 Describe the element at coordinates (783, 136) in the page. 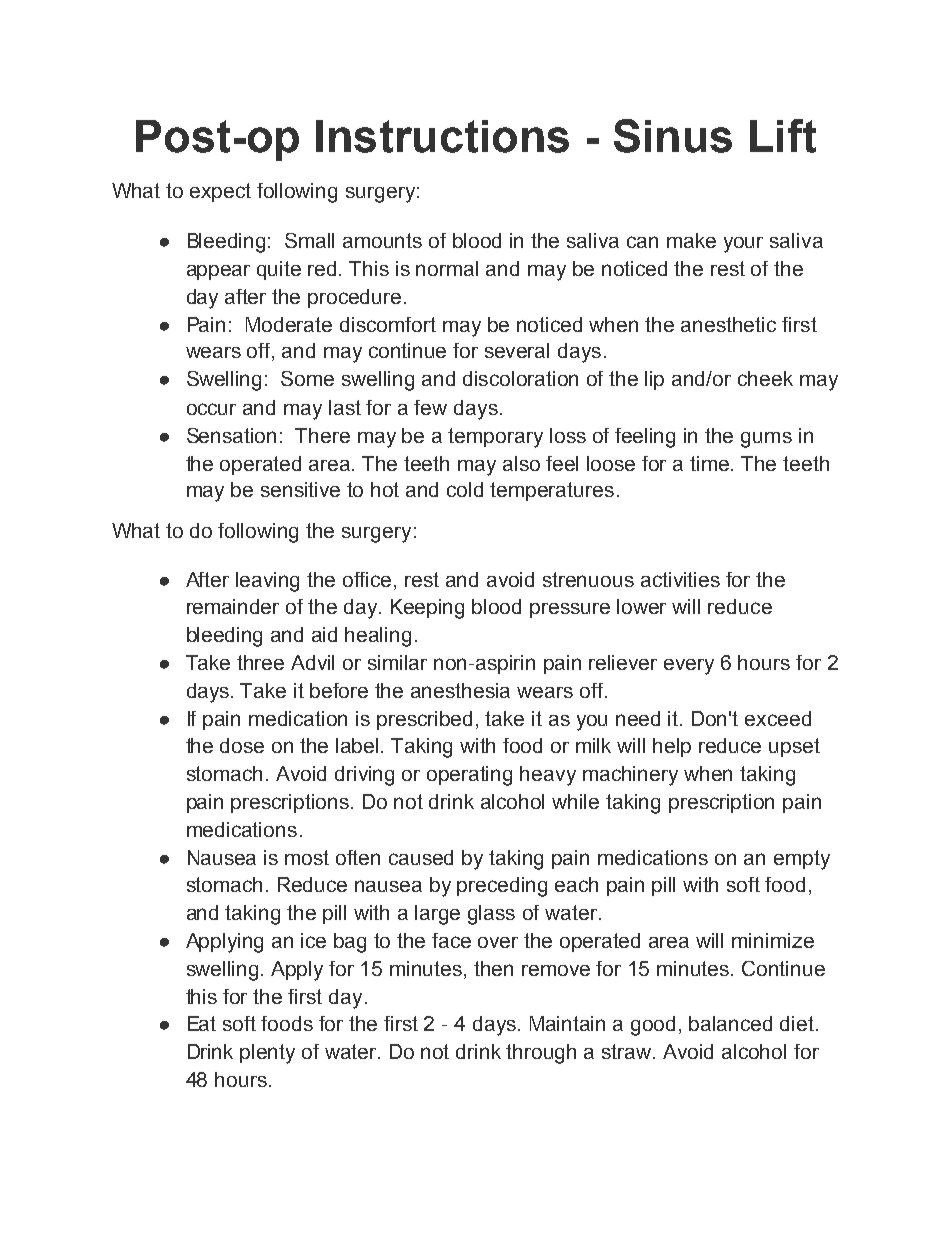

I see `Lift` at that location.
